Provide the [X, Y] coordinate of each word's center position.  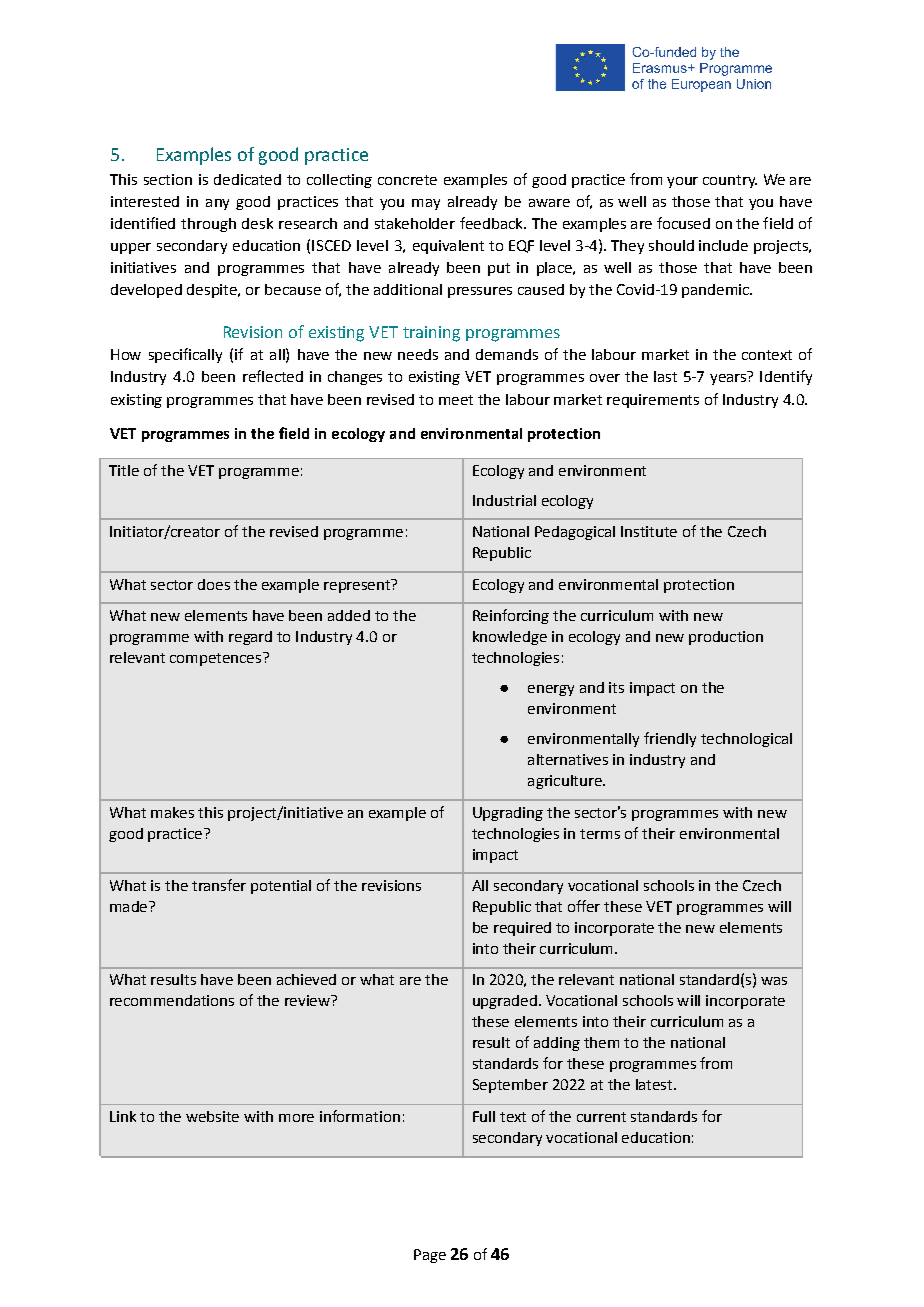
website [212, 1116]
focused [683, 223]
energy [551, 690]
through [208, 225]
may [426, 204]
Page [430, 1256]
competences [215, 659]
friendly [670, 739]
